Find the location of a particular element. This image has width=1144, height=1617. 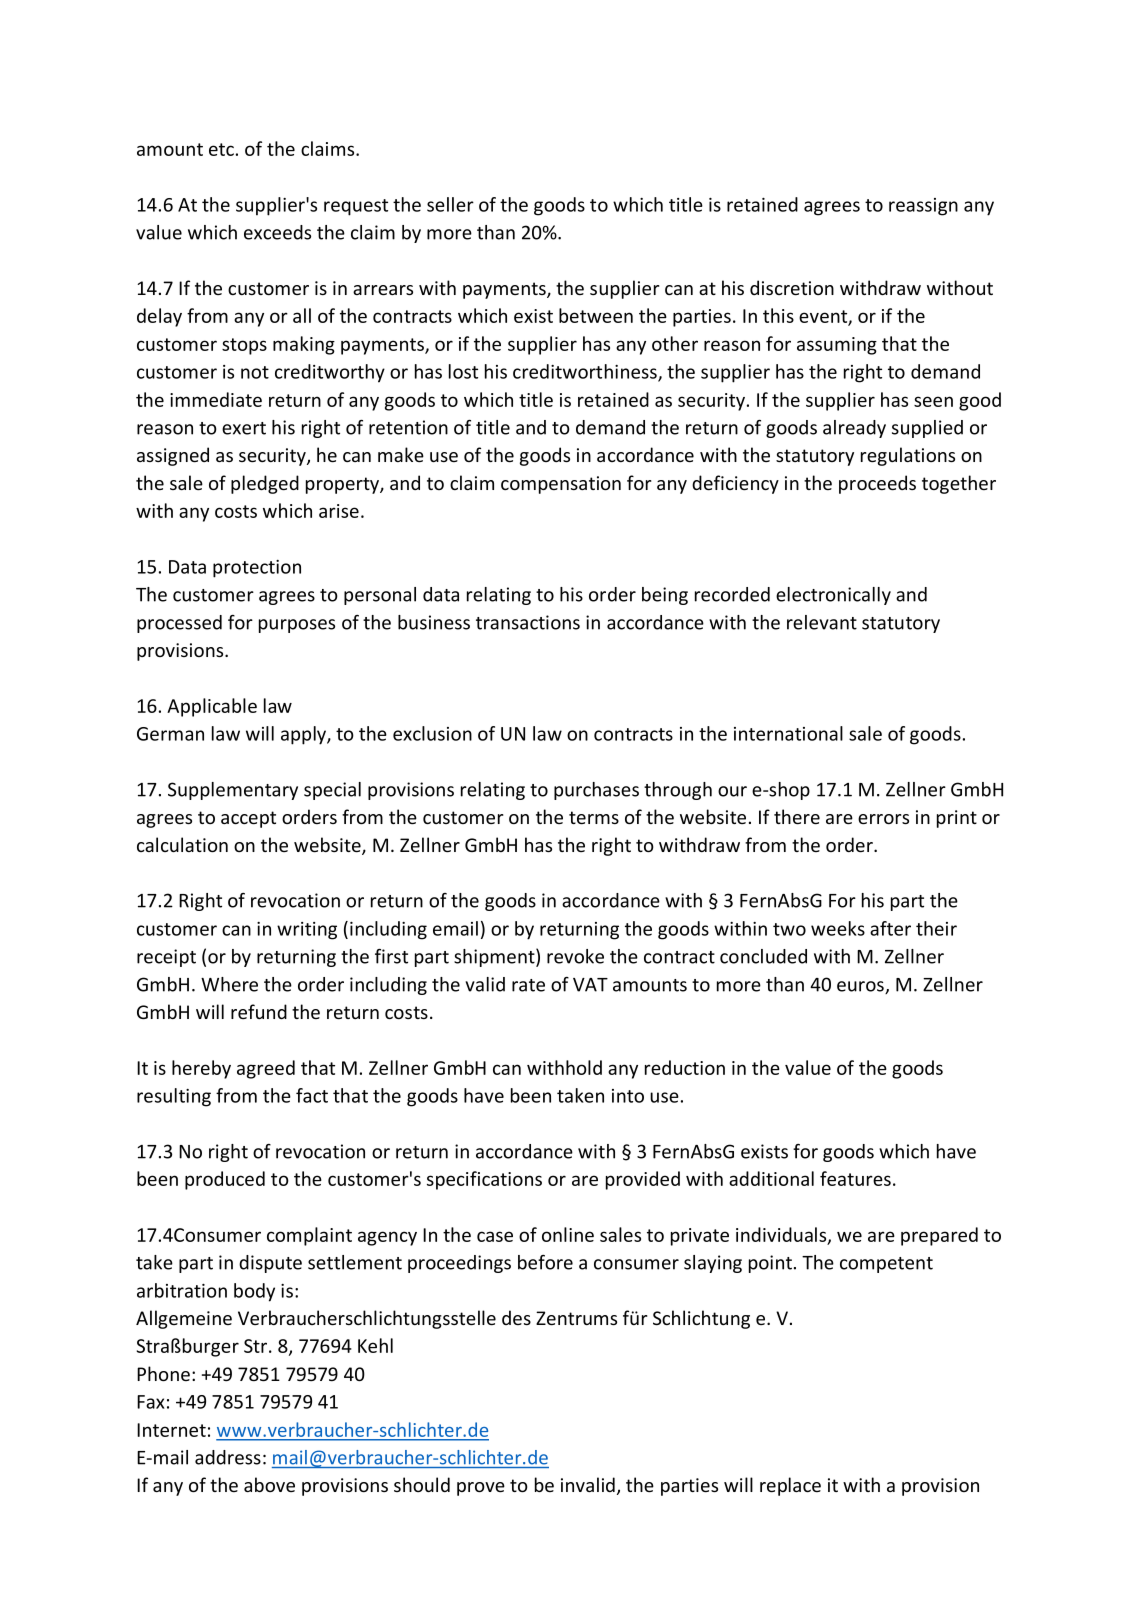

refund is located at coordinates (259, 1011).
